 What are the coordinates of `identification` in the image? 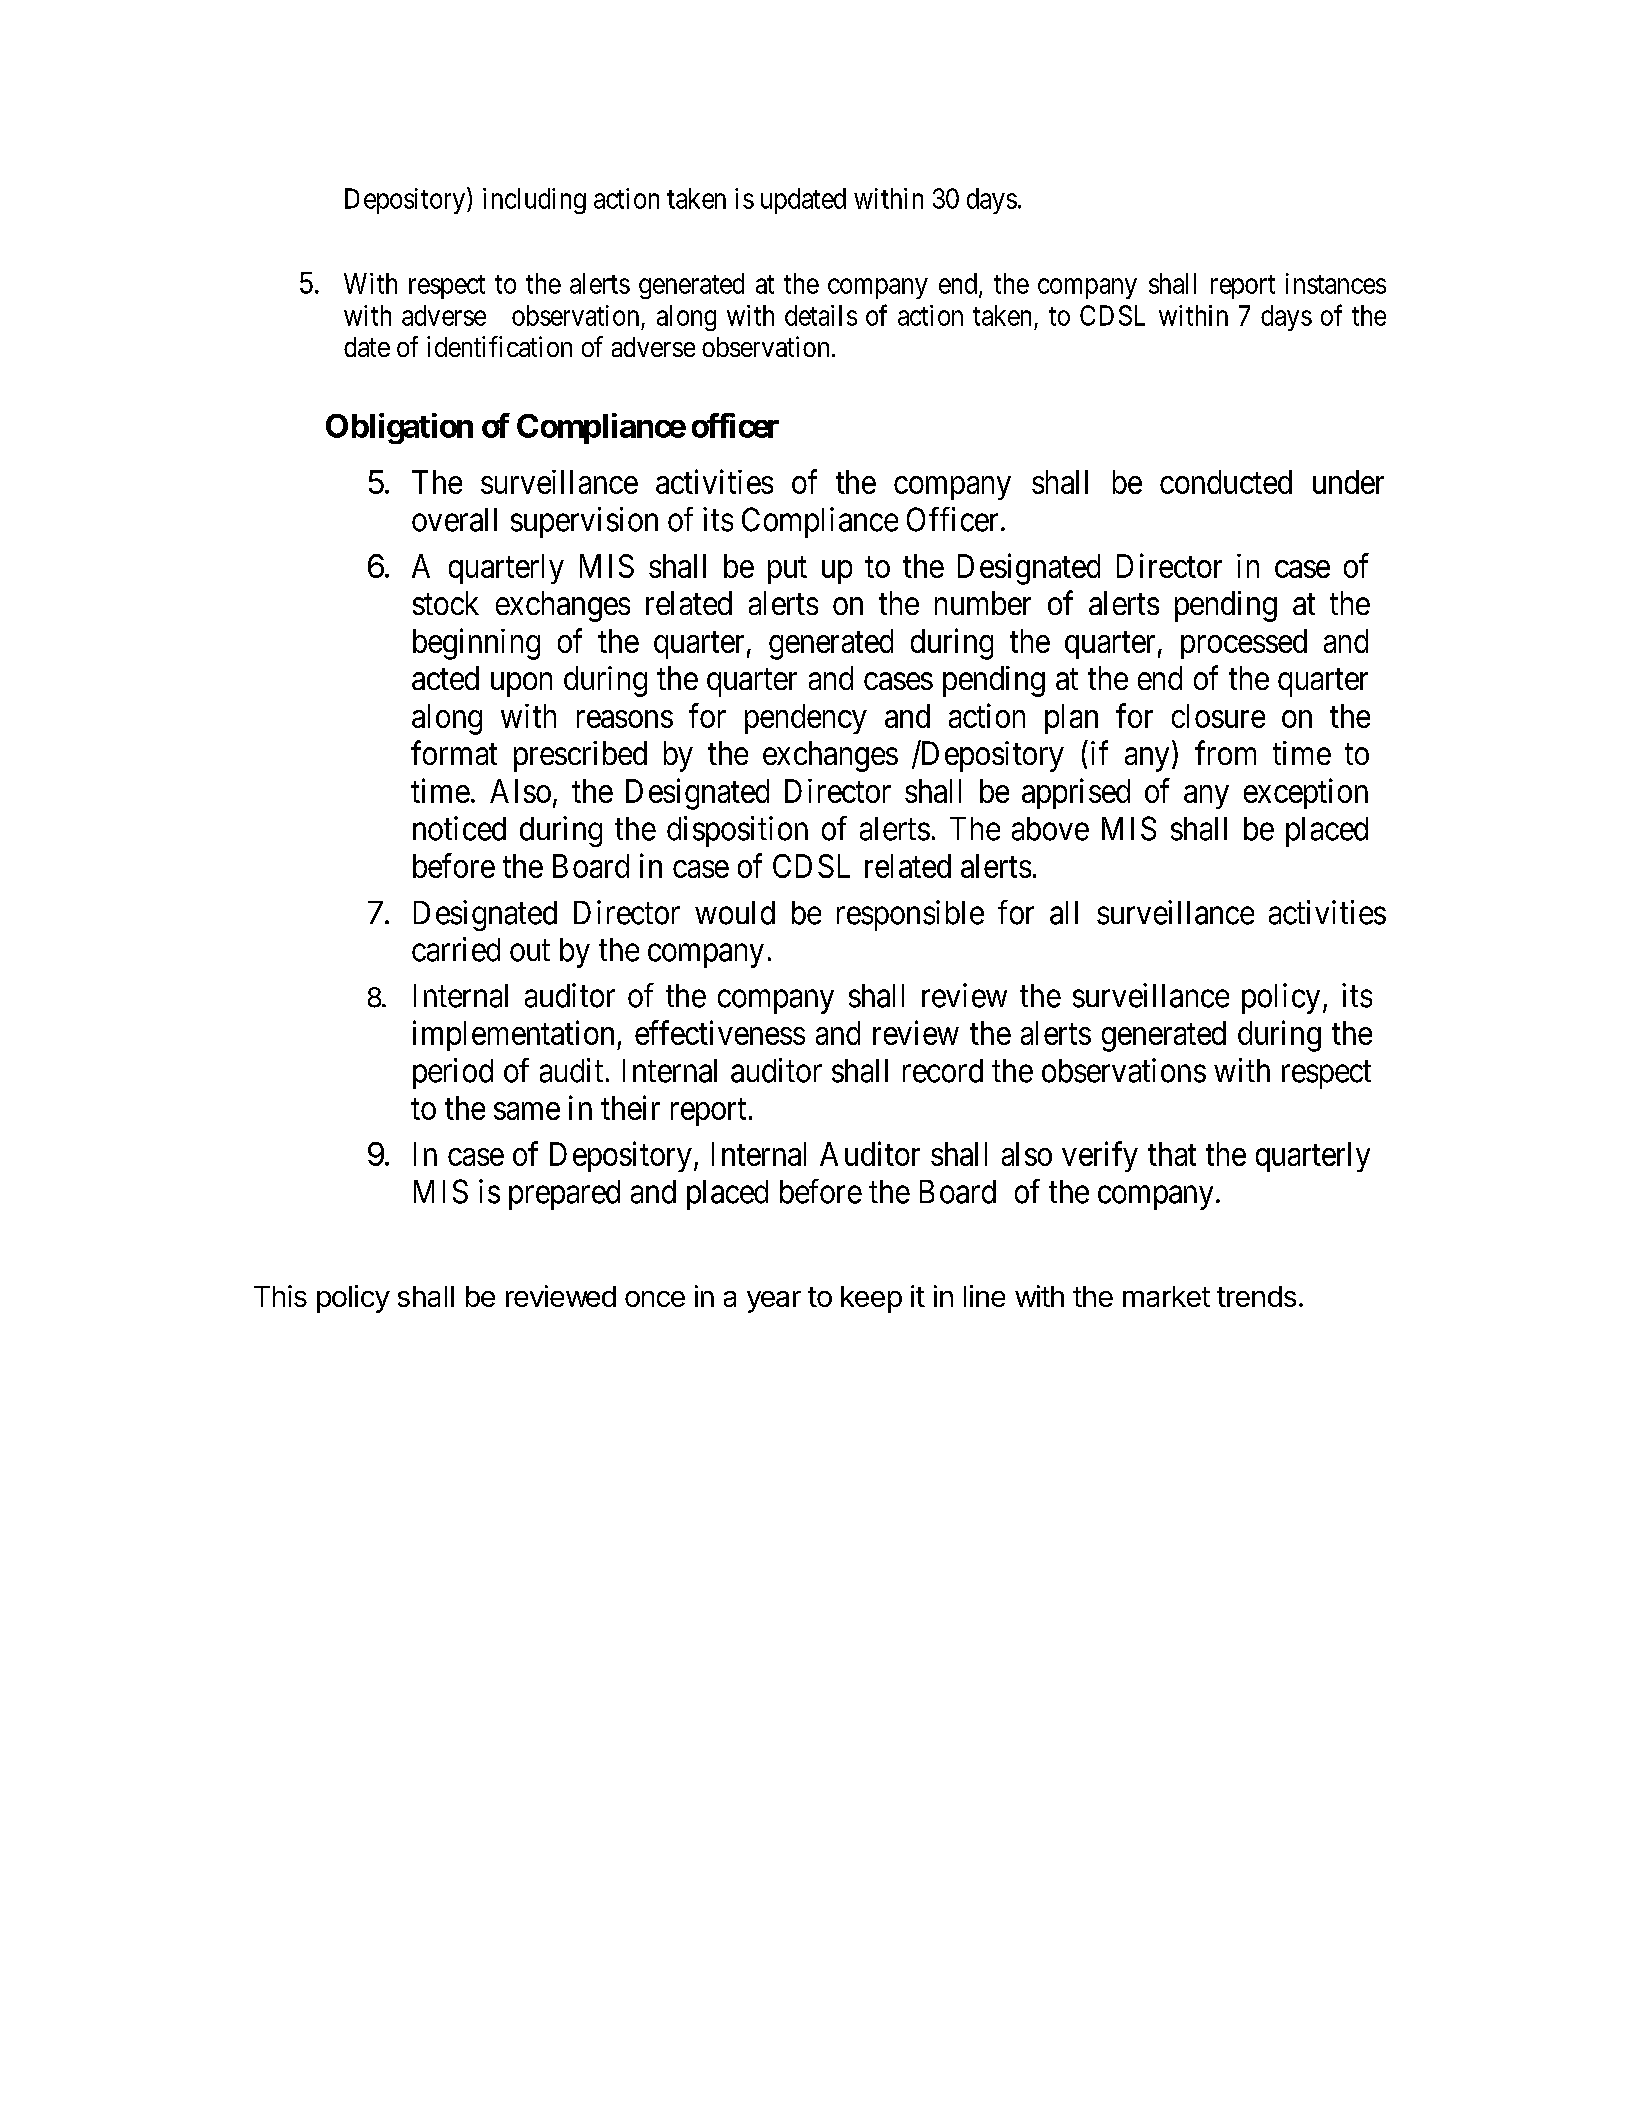 It's located at (499, 346).
